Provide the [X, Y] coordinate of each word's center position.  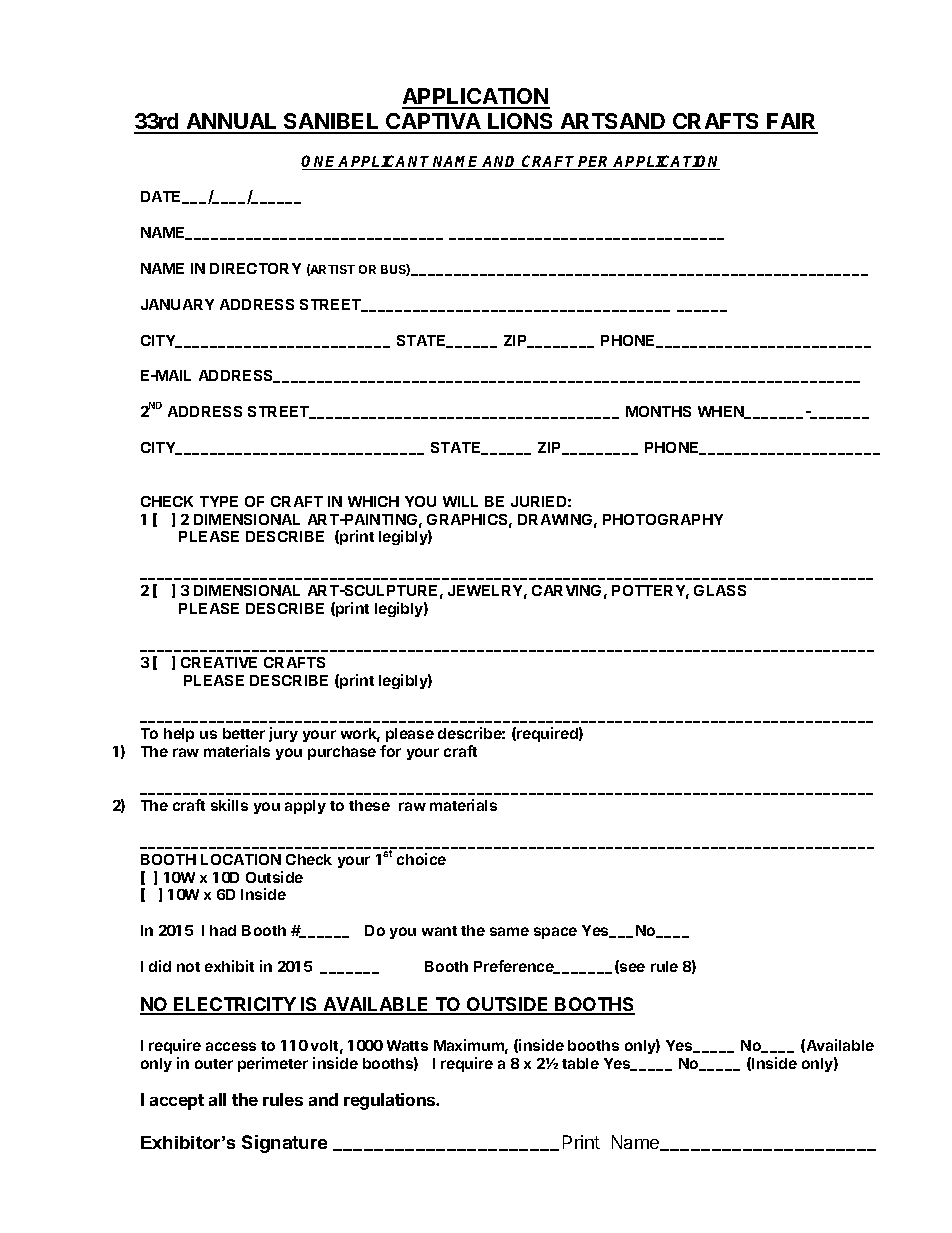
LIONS [521, 123]
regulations [391, 1101]
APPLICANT [385, 162]
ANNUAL [232, 123]
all [217, 1099]
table [580, 1063]
